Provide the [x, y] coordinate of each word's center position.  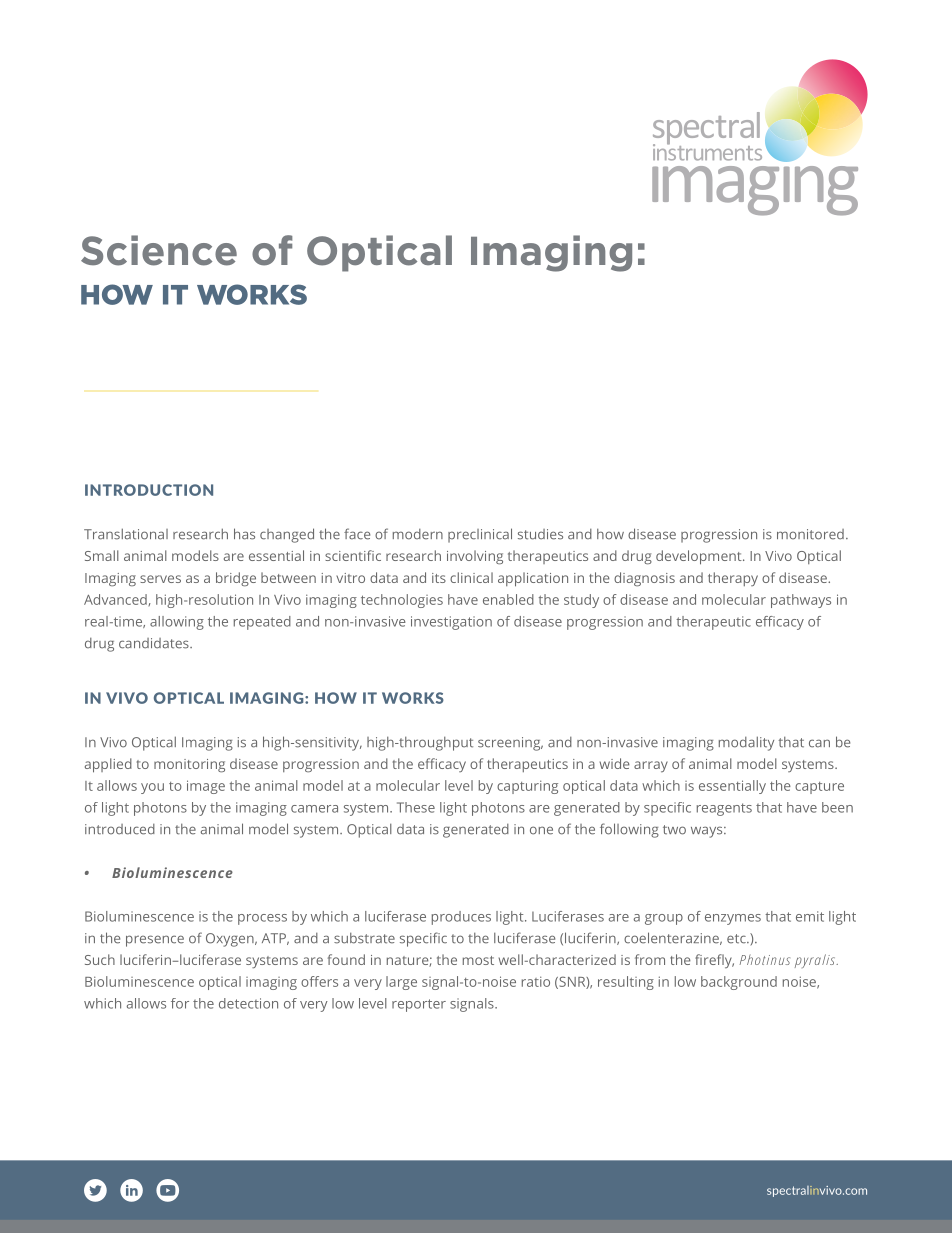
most [478, 960]
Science [159, 250]
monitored [810, 534]
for [180, 1003]
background [739, 983]
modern [418, 534]
